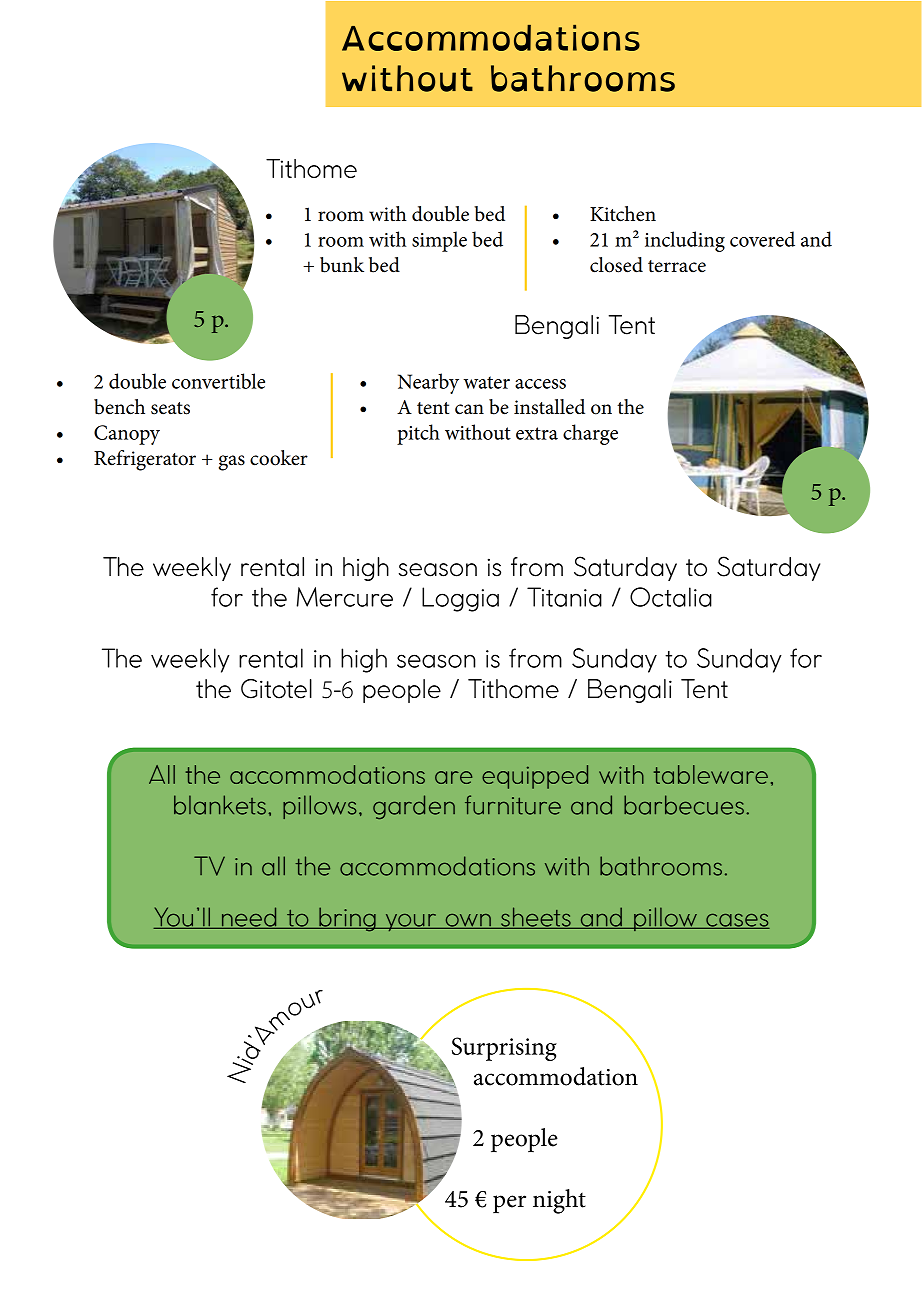 This screenshot has width=924, height=1297. What do you see at coordinates (504, 1049) in the screenshot?
I see `Surprising` at bounding box center [504, 1049].
